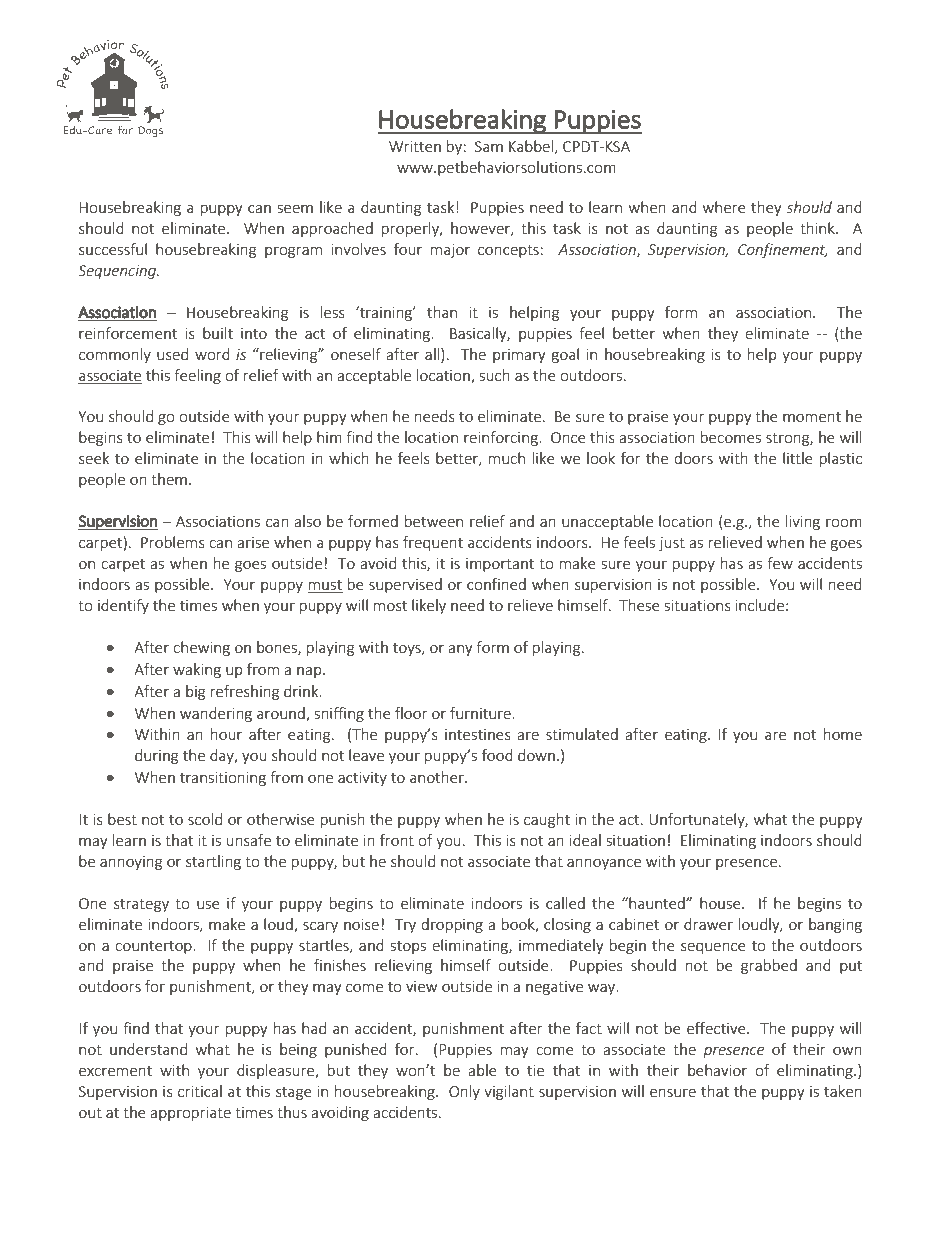 The image size is (952, 1233). What do you see at coordinates (724, 207) in the document?
I see `where` at bounding box center [724, 207].
